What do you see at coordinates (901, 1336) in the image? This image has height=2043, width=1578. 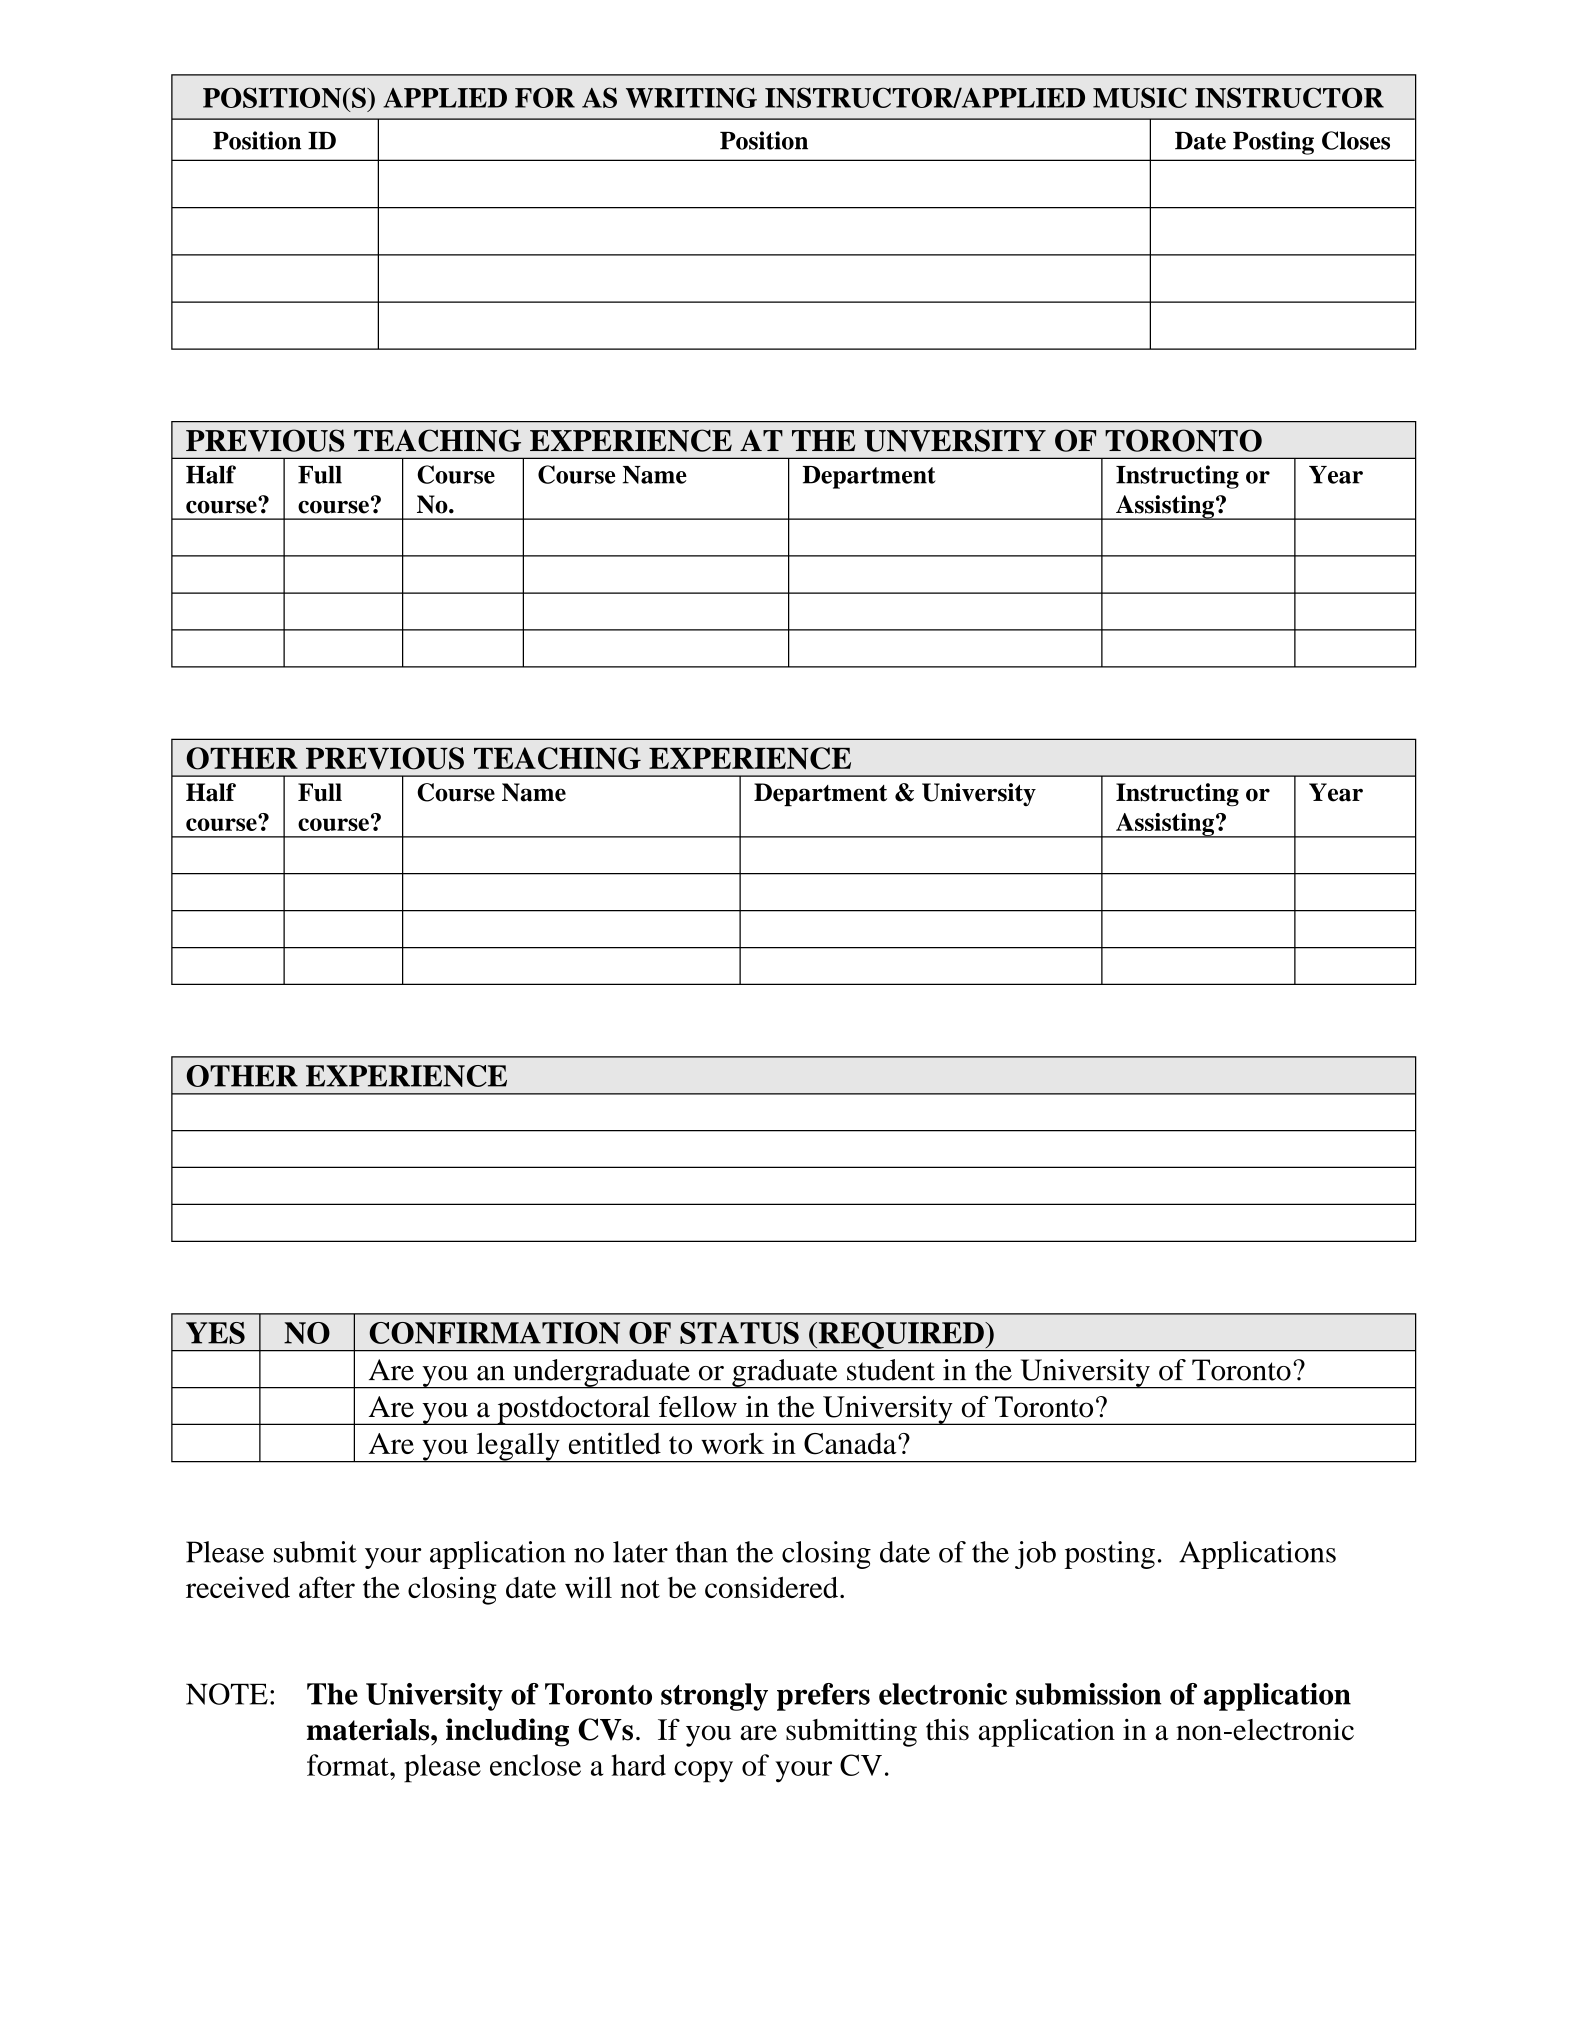 I see `REQUIRED` at bounding box center [901, 1336].
